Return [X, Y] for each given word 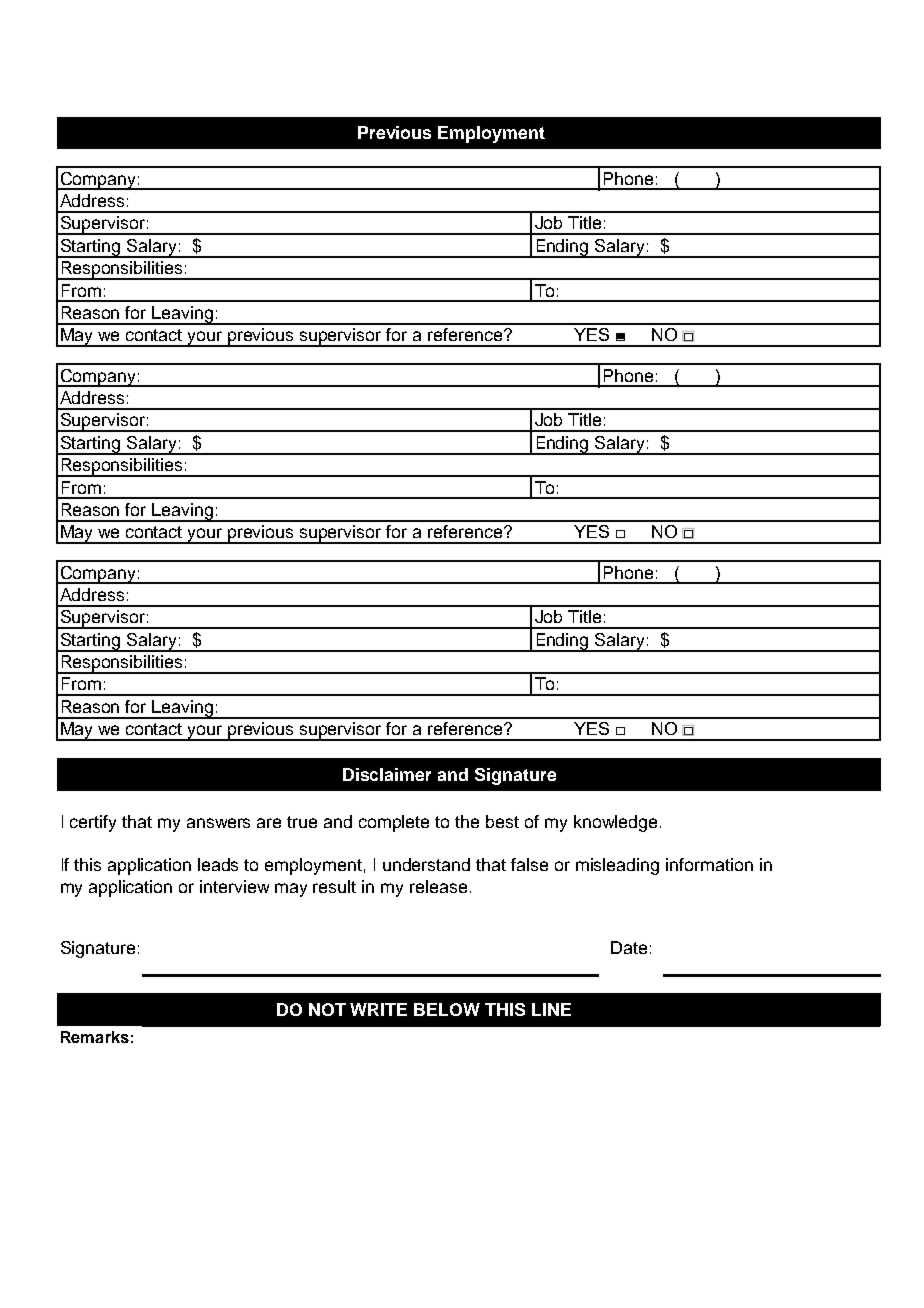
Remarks [95, 1037]
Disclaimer [387, 774]
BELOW [447, 1009]
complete [394, 823]
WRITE [378, 1009]
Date [629, 947]
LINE [551, 1009]
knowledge [615, 823]
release [438, 886]
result [334, 886]
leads [218, 864]
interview [234, 886]
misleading [617, 866]
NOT [327, 1009]
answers [218, 823]
